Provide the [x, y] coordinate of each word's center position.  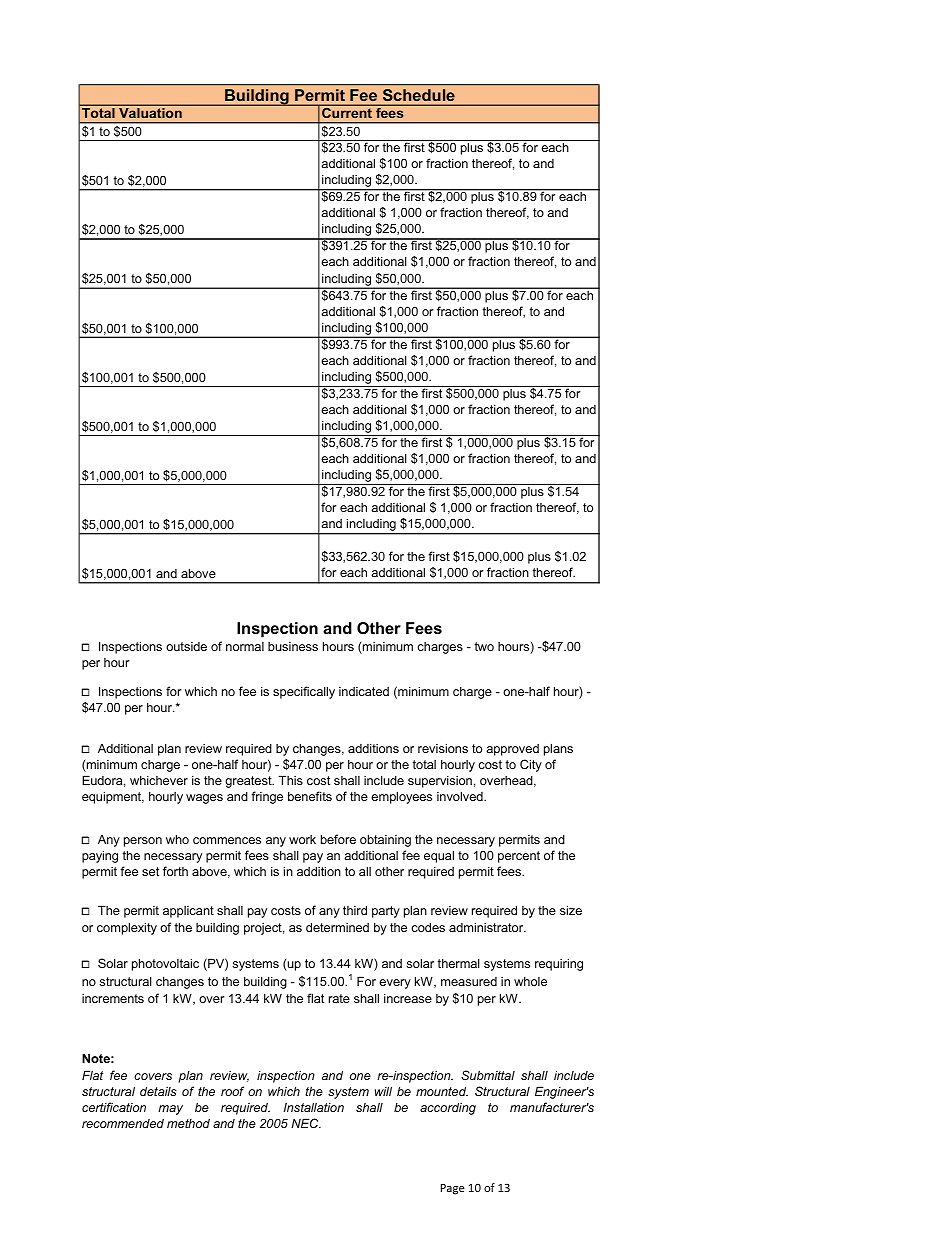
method [188, 1123]
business [293, 646]
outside [186, 646]
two [484, 646]
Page [453, 1189]
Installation [314, 1107]
